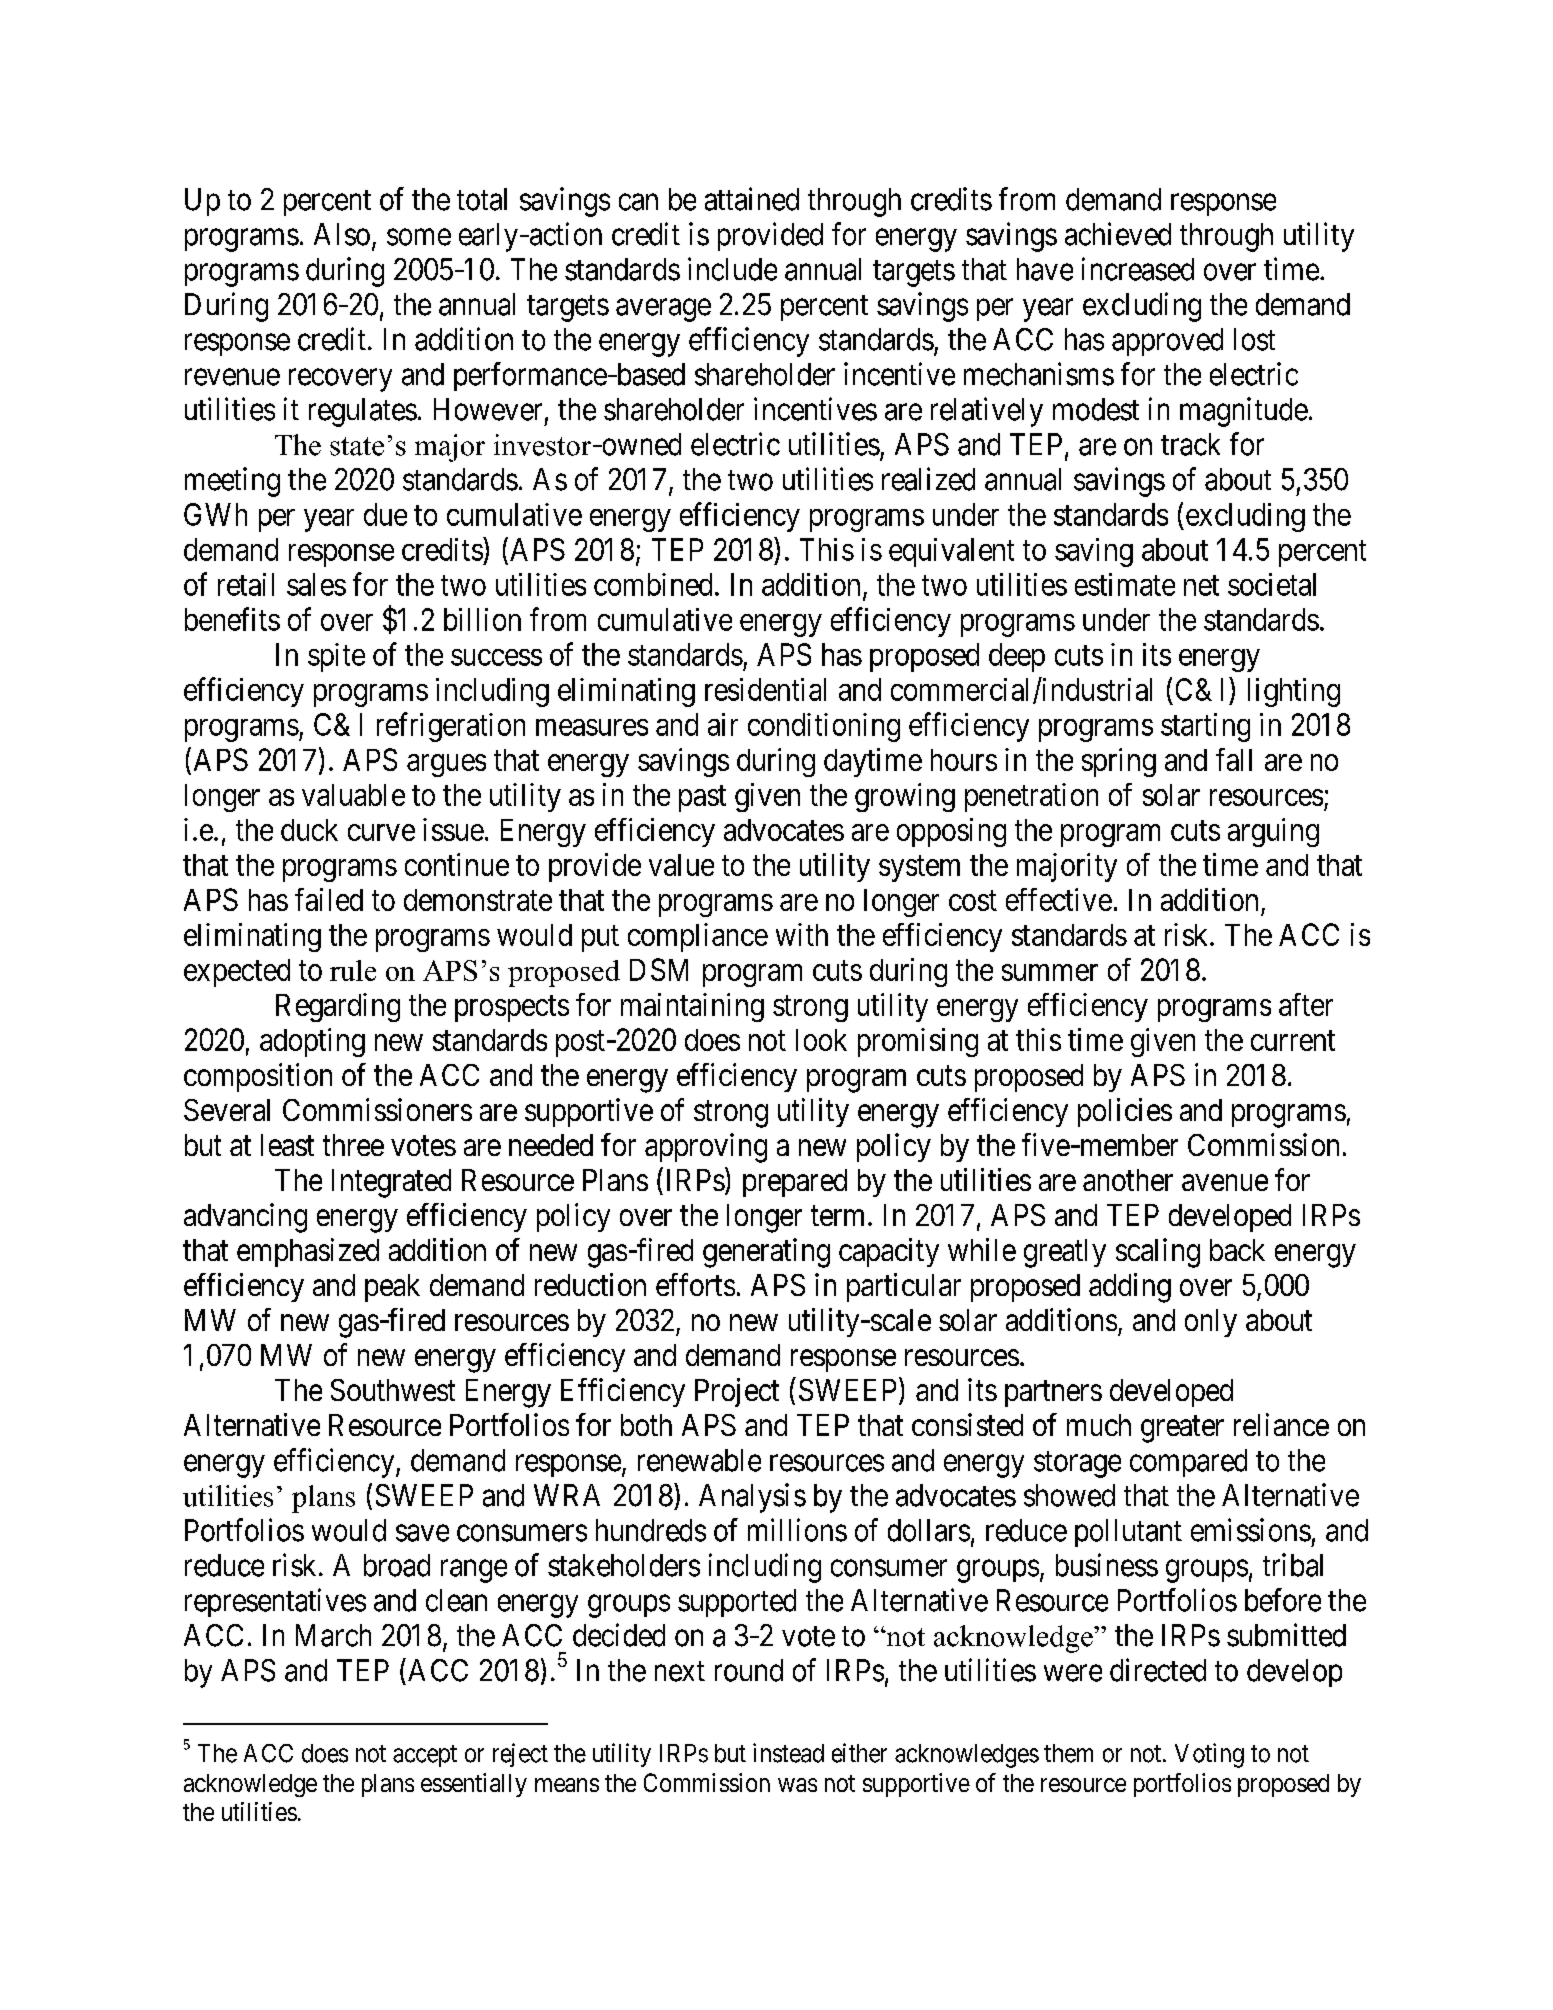 This screenshot has height=2010, width=1553. What do you see at coordinates (425, 1756) in the screenshot?
I see `accept` at bounding box center [425, 1756].
